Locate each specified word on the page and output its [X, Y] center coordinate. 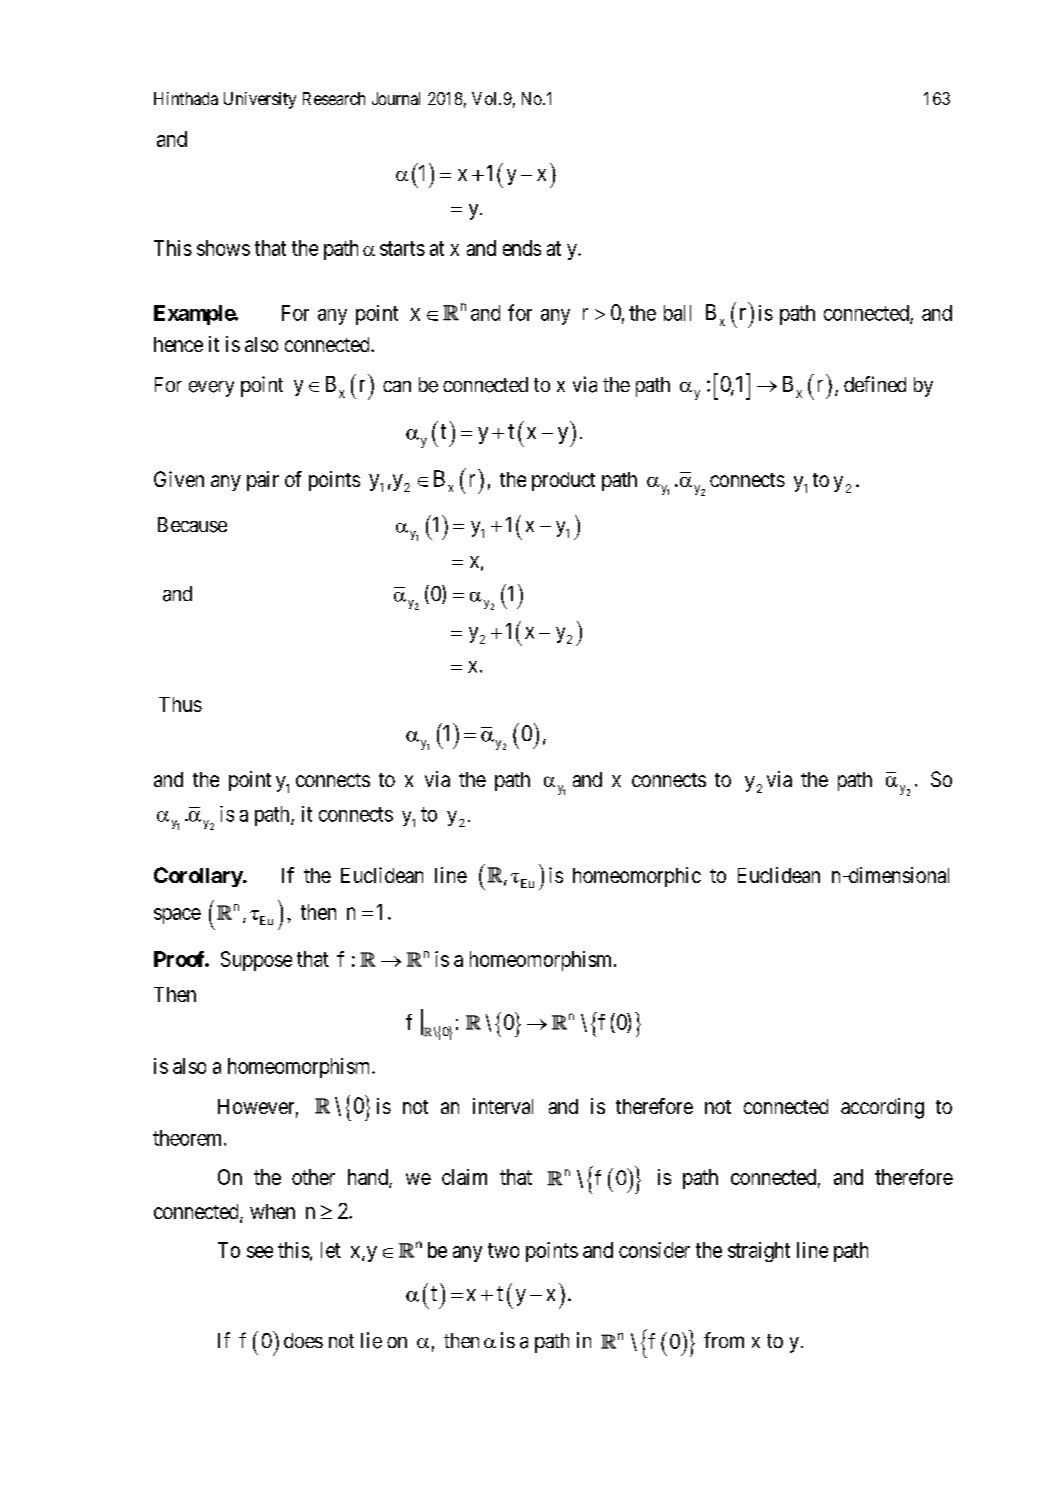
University [260, 100]
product [563, 481]
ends [522, 248]
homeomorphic [637, 877]
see [260, 1252]
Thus [180, 704]
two [503, 1250]
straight [759, 1252]
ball [677, 313]
